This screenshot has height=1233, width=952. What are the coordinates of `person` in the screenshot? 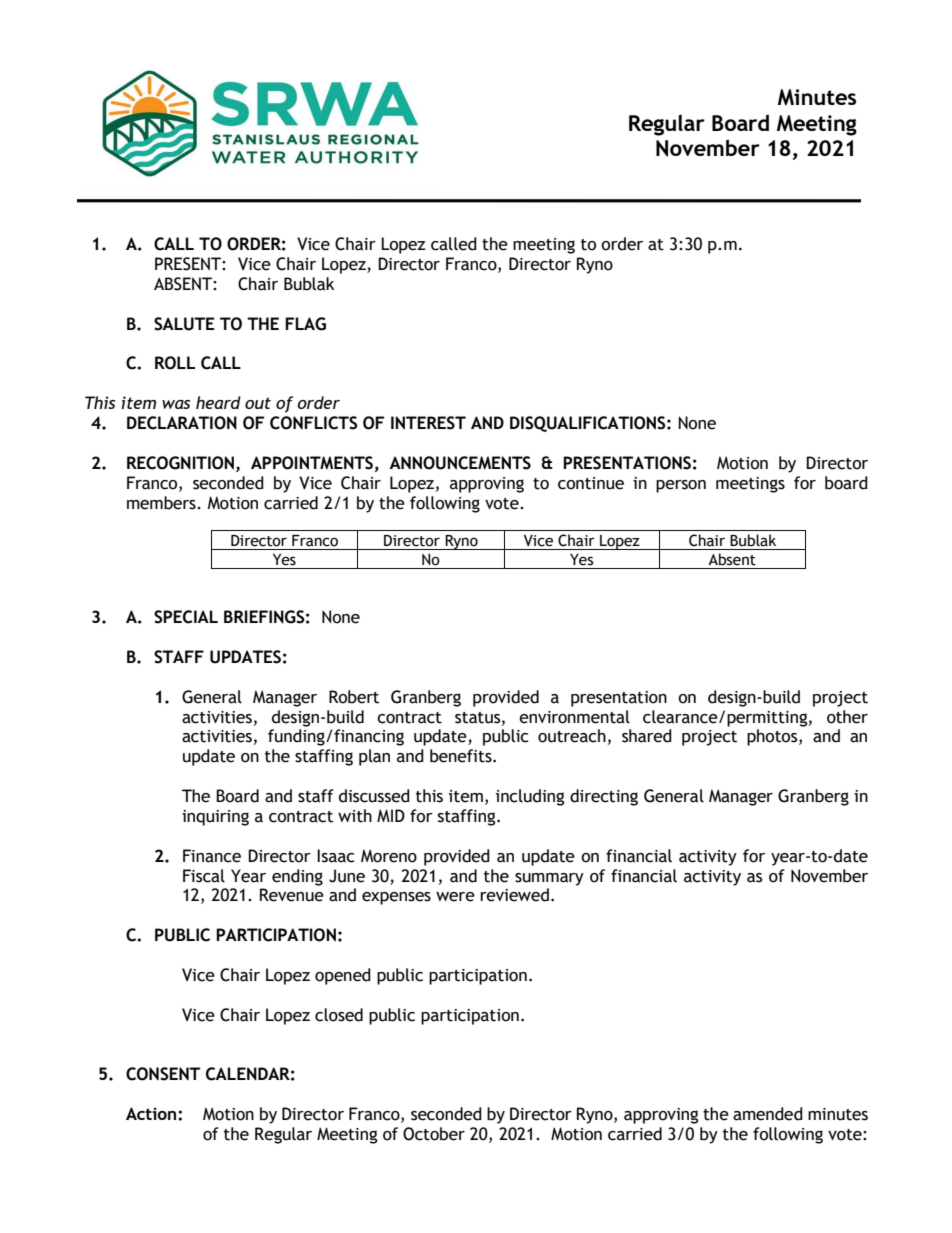 It's located at (681, 486).
